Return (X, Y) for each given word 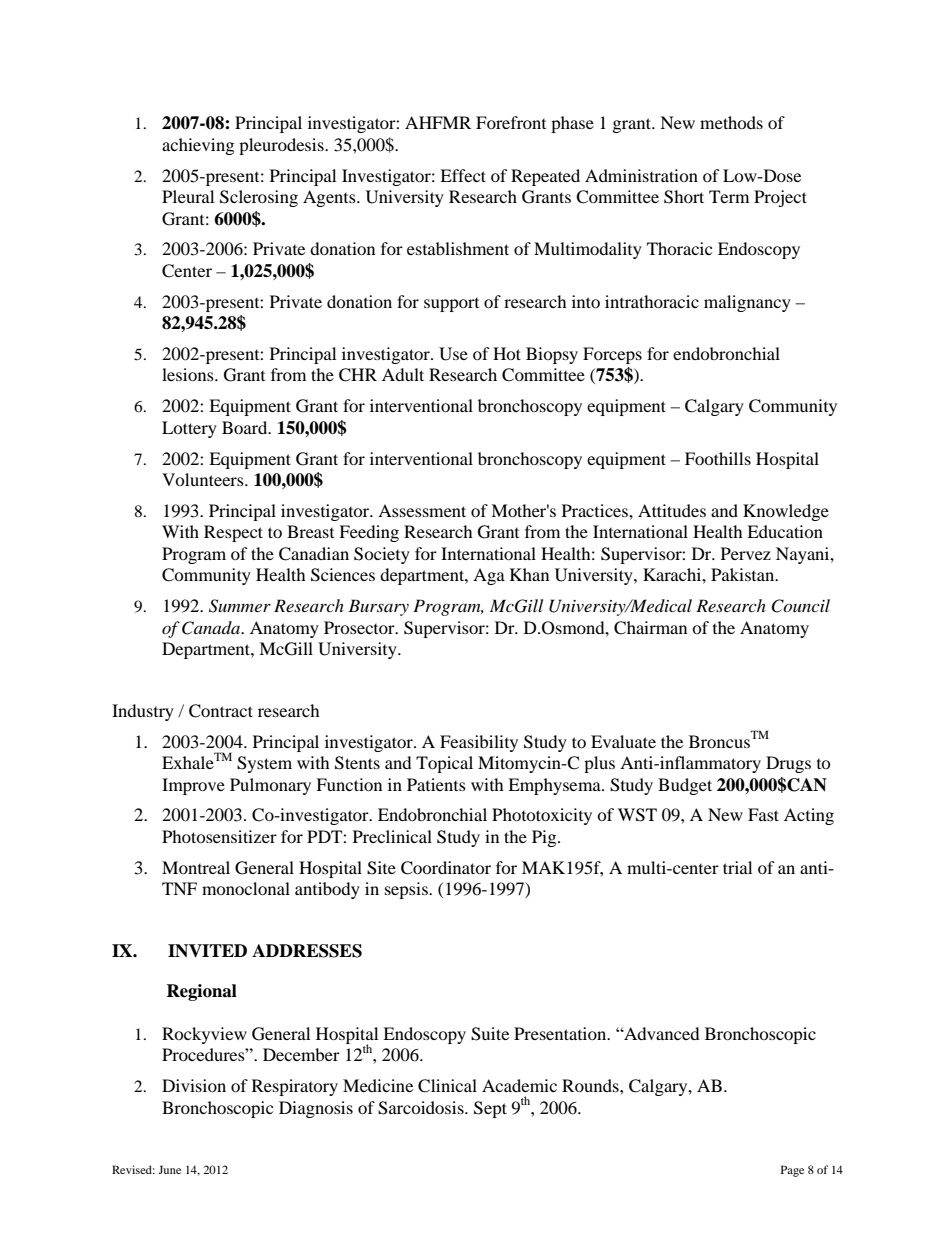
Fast (763, 814)
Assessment (422, 510)
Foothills (718, 458)
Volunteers (204, 479)
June (169, 1169)
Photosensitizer (219, 836)
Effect (463, 175)
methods (731, 122)
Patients (436, 784)
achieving (198, 146)
